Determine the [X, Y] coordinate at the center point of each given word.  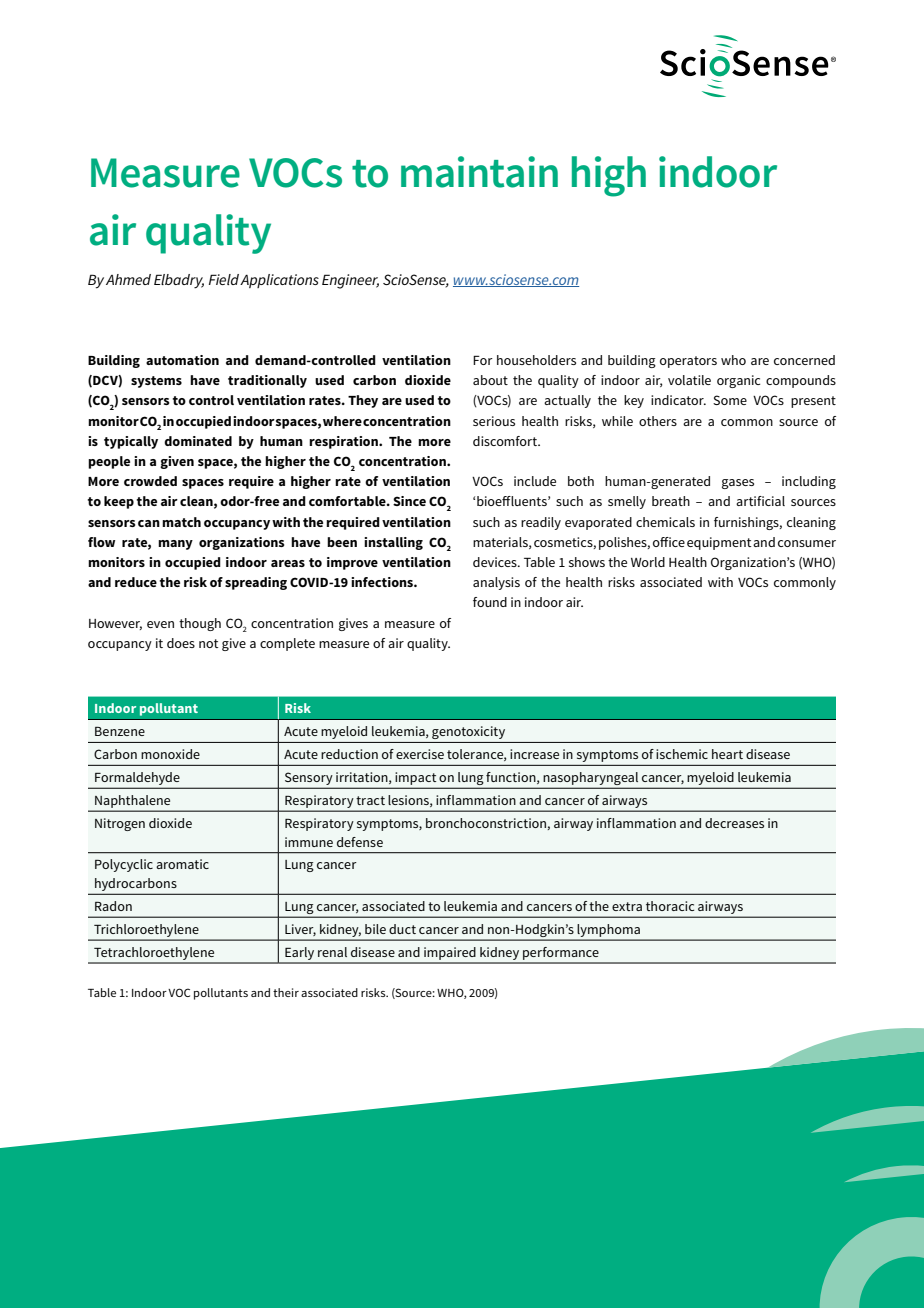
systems [156, 382]
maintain [479, 172]
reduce [136, 582]
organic [738, 381]
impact [416, 778]
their [286, 992]
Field [224, 279]
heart [727, 754]
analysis [496, 583]
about [490, 380]
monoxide [170, 754]
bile [375, 929]
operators [688, 362]
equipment [719, 543]
